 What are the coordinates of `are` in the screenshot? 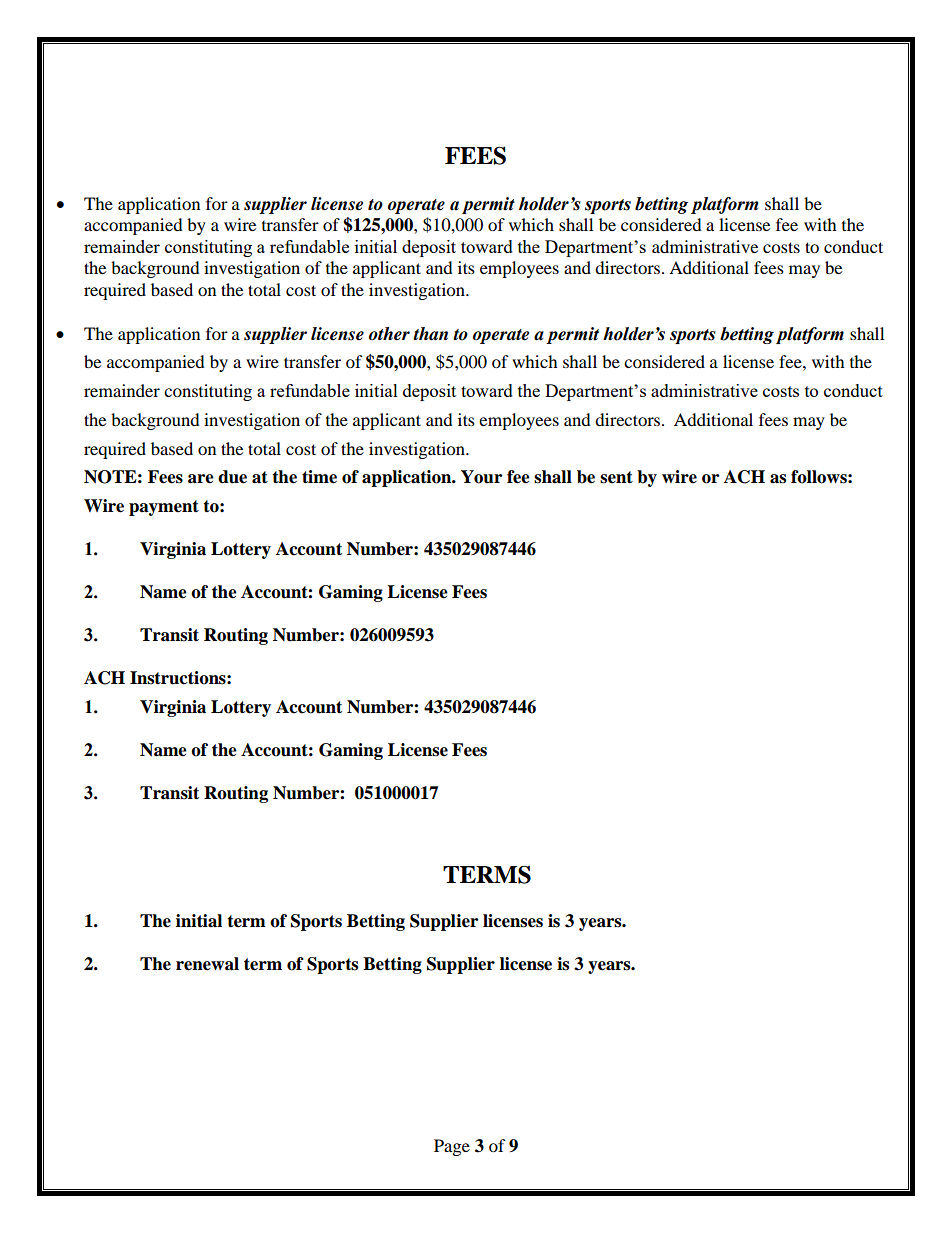 It's located at (201, 479).
